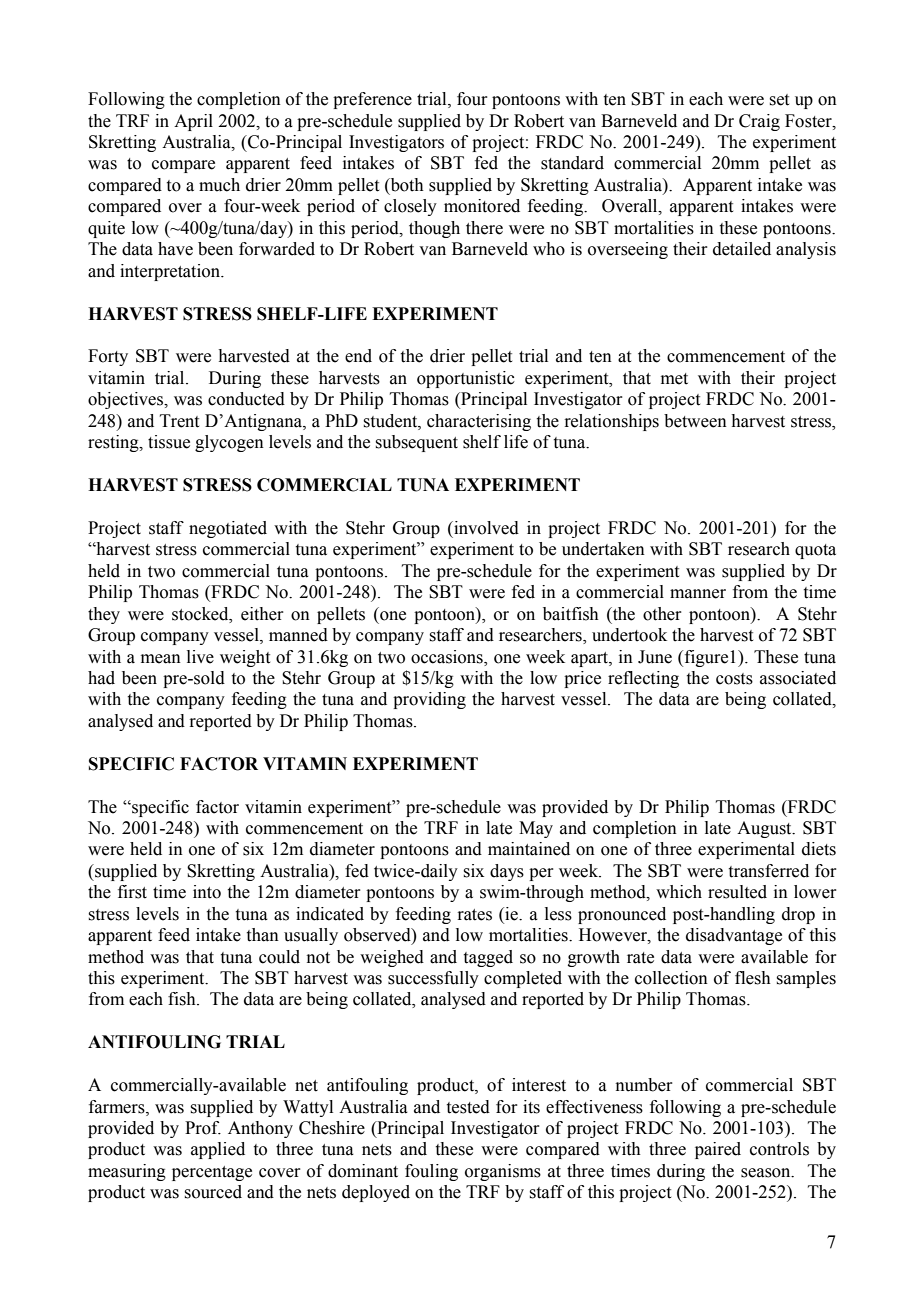 This image has width=924, height=1308. What do you see at coordinates (406, 186) in the image?
I see `both` at bounding box center [406, 186].
